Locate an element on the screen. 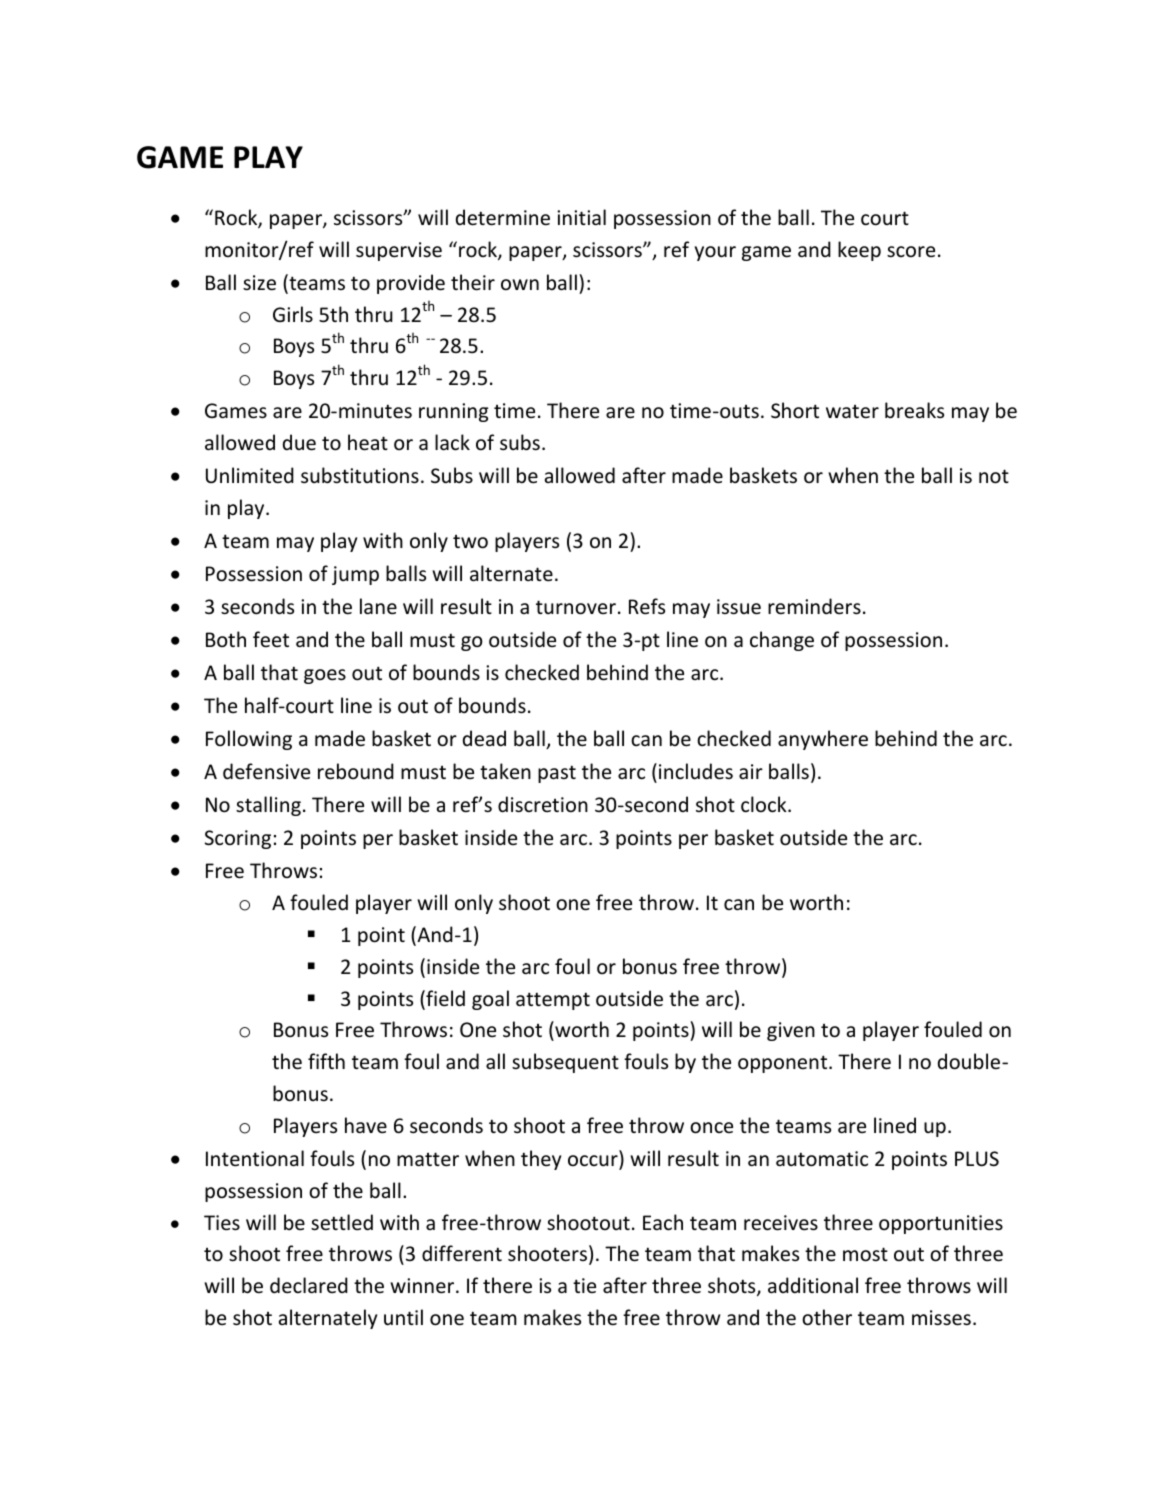  Each is located at coordinates (663, 1222).
